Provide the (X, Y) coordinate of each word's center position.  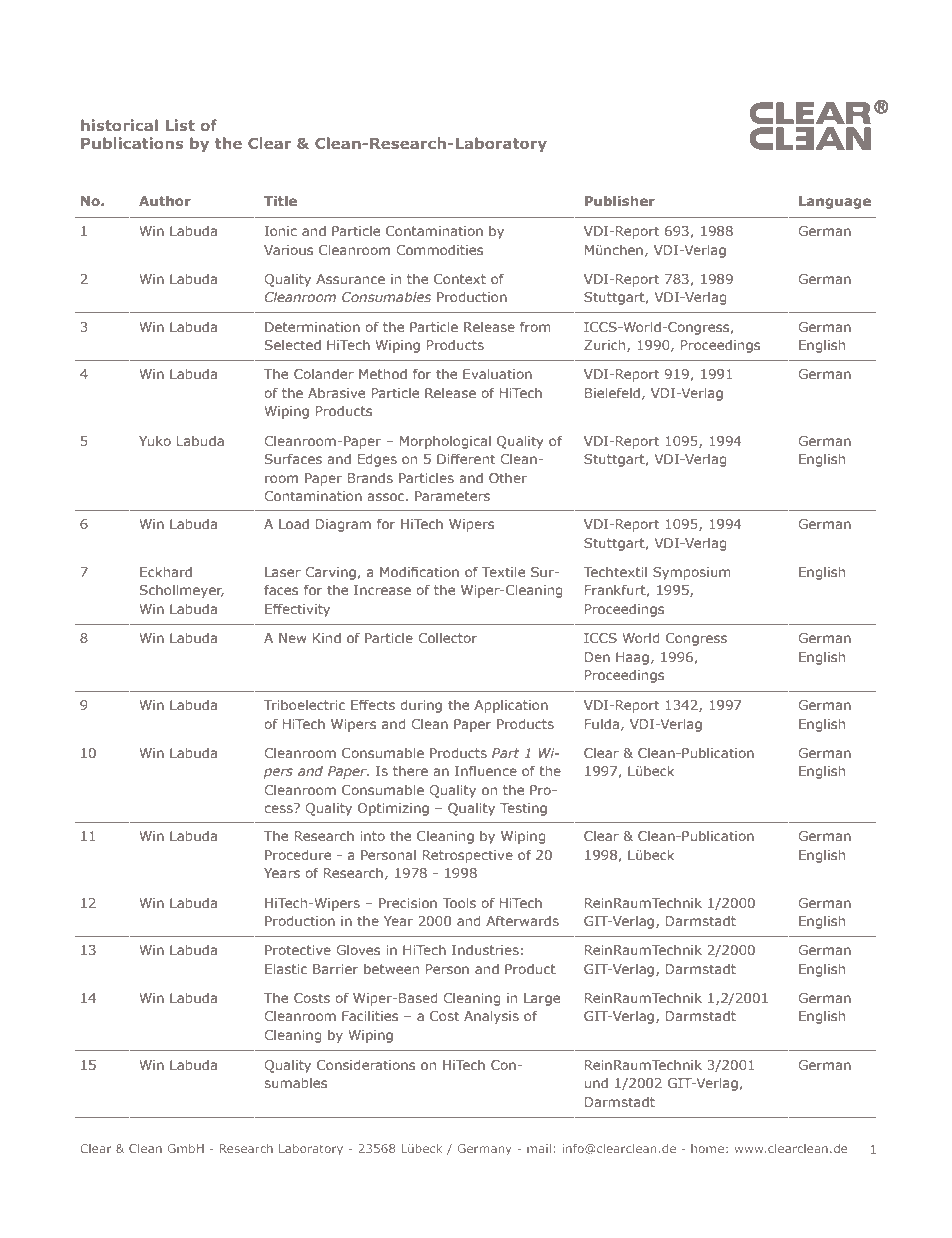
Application (511, 706)
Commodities (439, 250)
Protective (298, 950)
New (293, 638)
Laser (283, 572)
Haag (632, 658)
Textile (503, 572)
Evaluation (497, 374)
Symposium (692, 573)
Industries (485, 950)
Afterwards (522, 920)
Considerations (366, 1065)
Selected (293, 345)
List (180, 125)
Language (835, 202)
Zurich (606, 346)
